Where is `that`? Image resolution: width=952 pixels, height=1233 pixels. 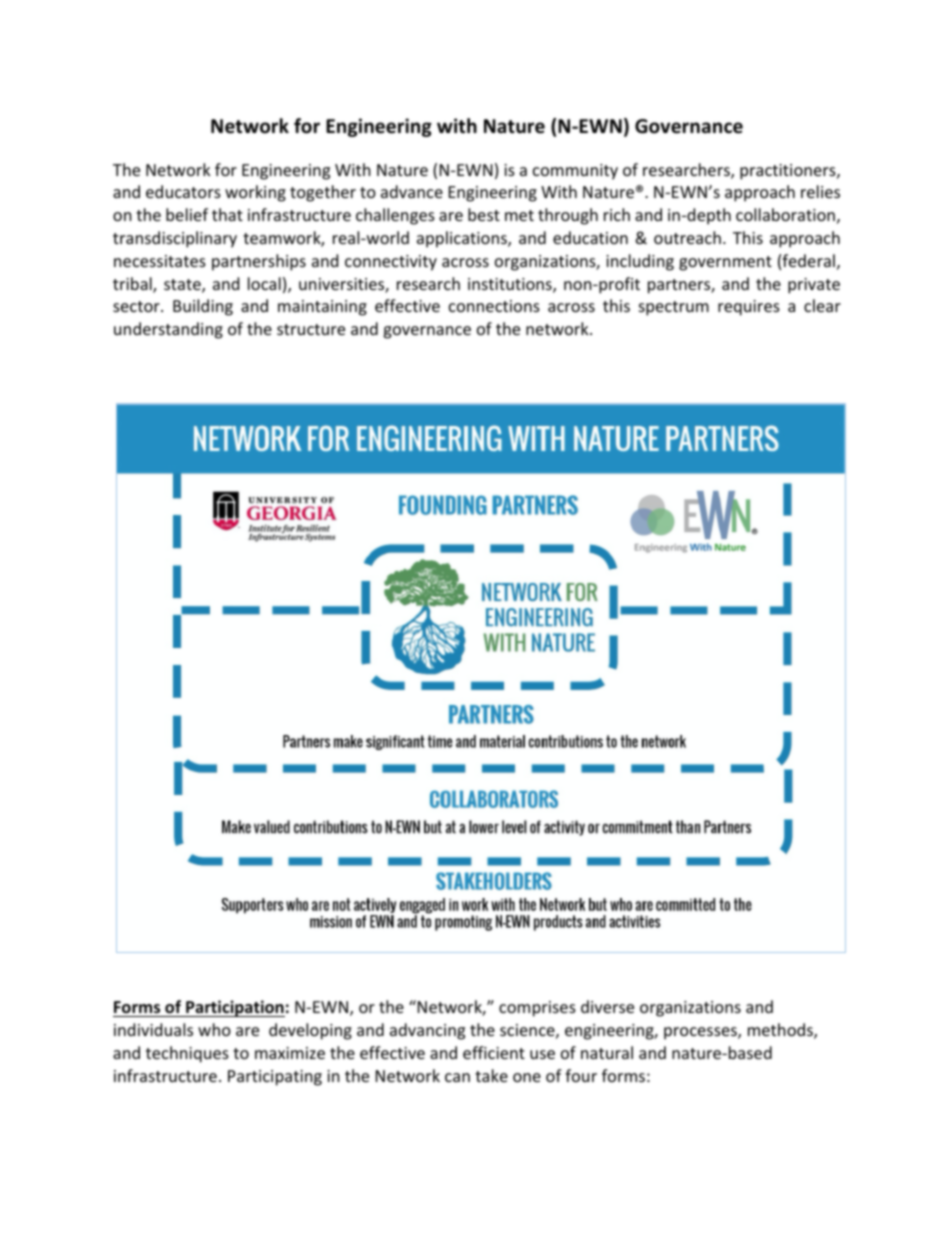
that is located at coordinates (227, 214).
